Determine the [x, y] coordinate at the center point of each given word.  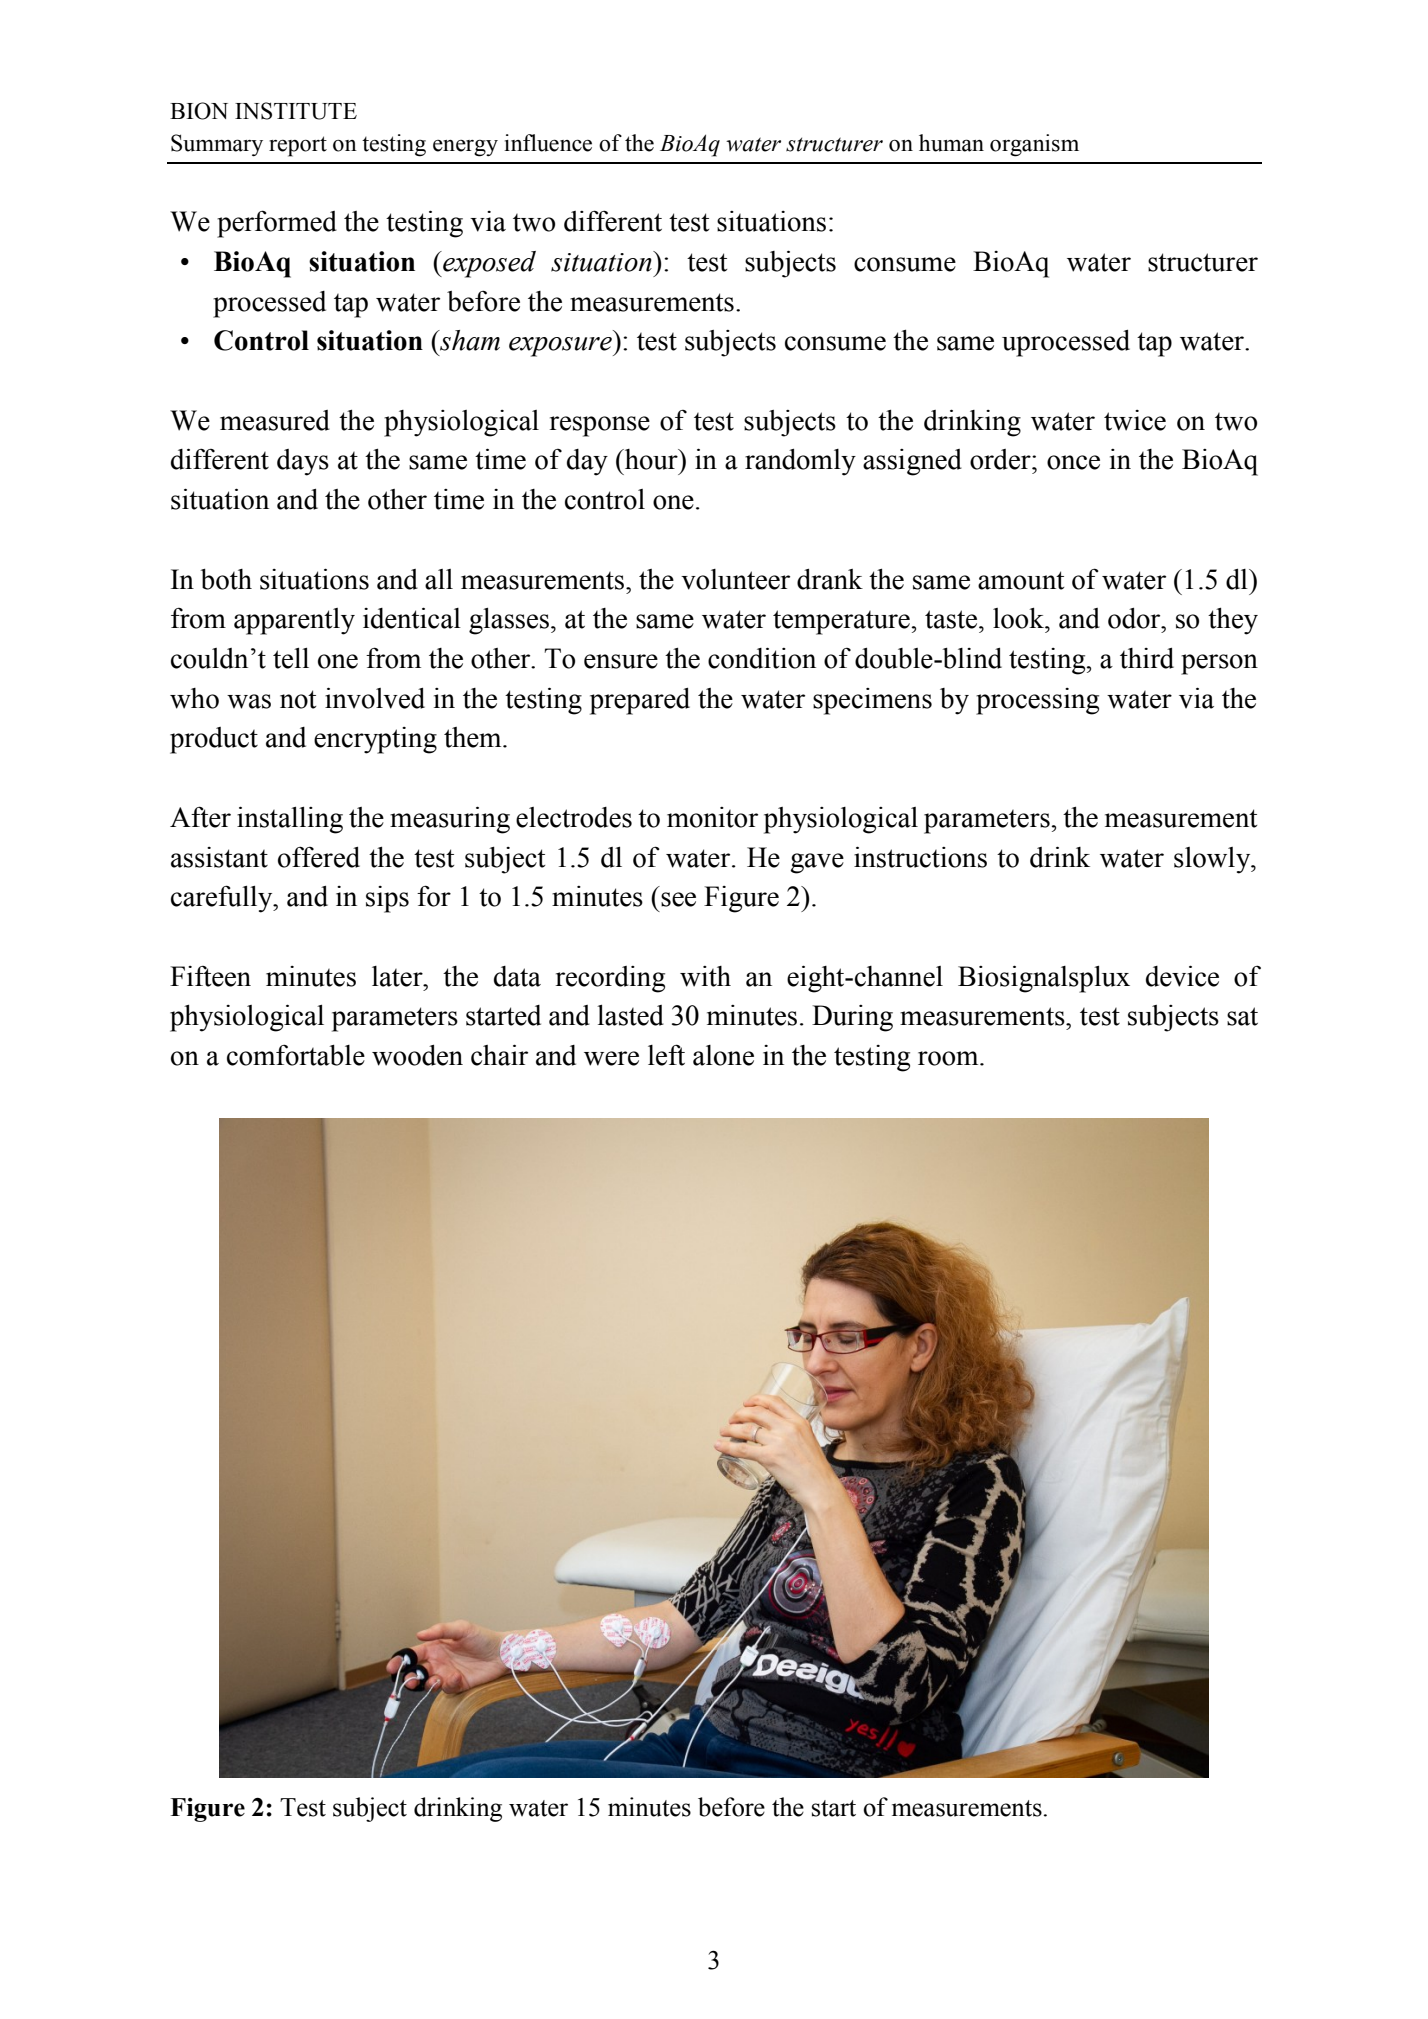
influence [548, 143]
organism [1034, 145]
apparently [294, 621]
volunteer [735, 579]
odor [1135, 618]
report [298, 146]
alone [723, 1055]
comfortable [296, 1055]
